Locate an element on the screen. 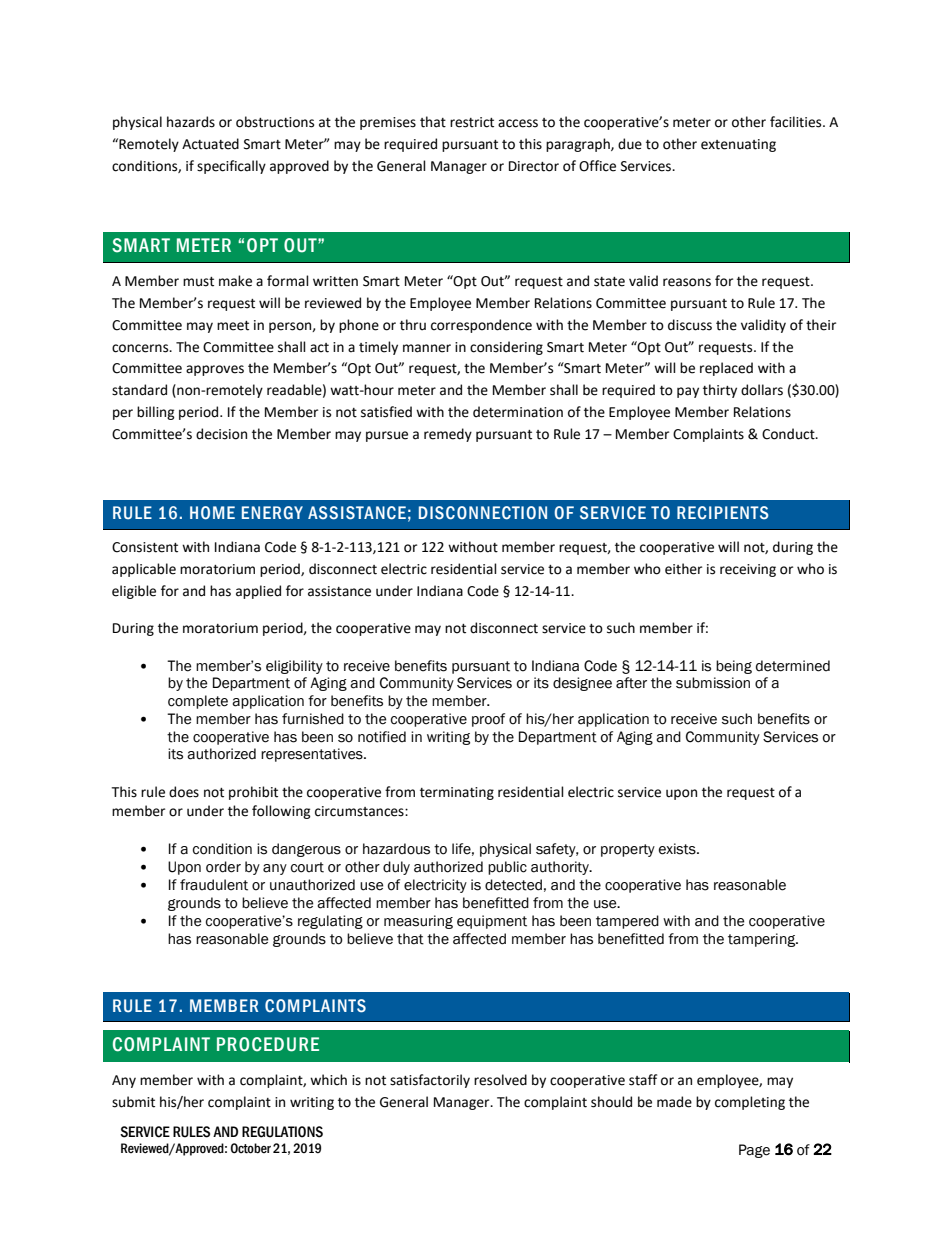  October is located at coordinates (251, 1148).
